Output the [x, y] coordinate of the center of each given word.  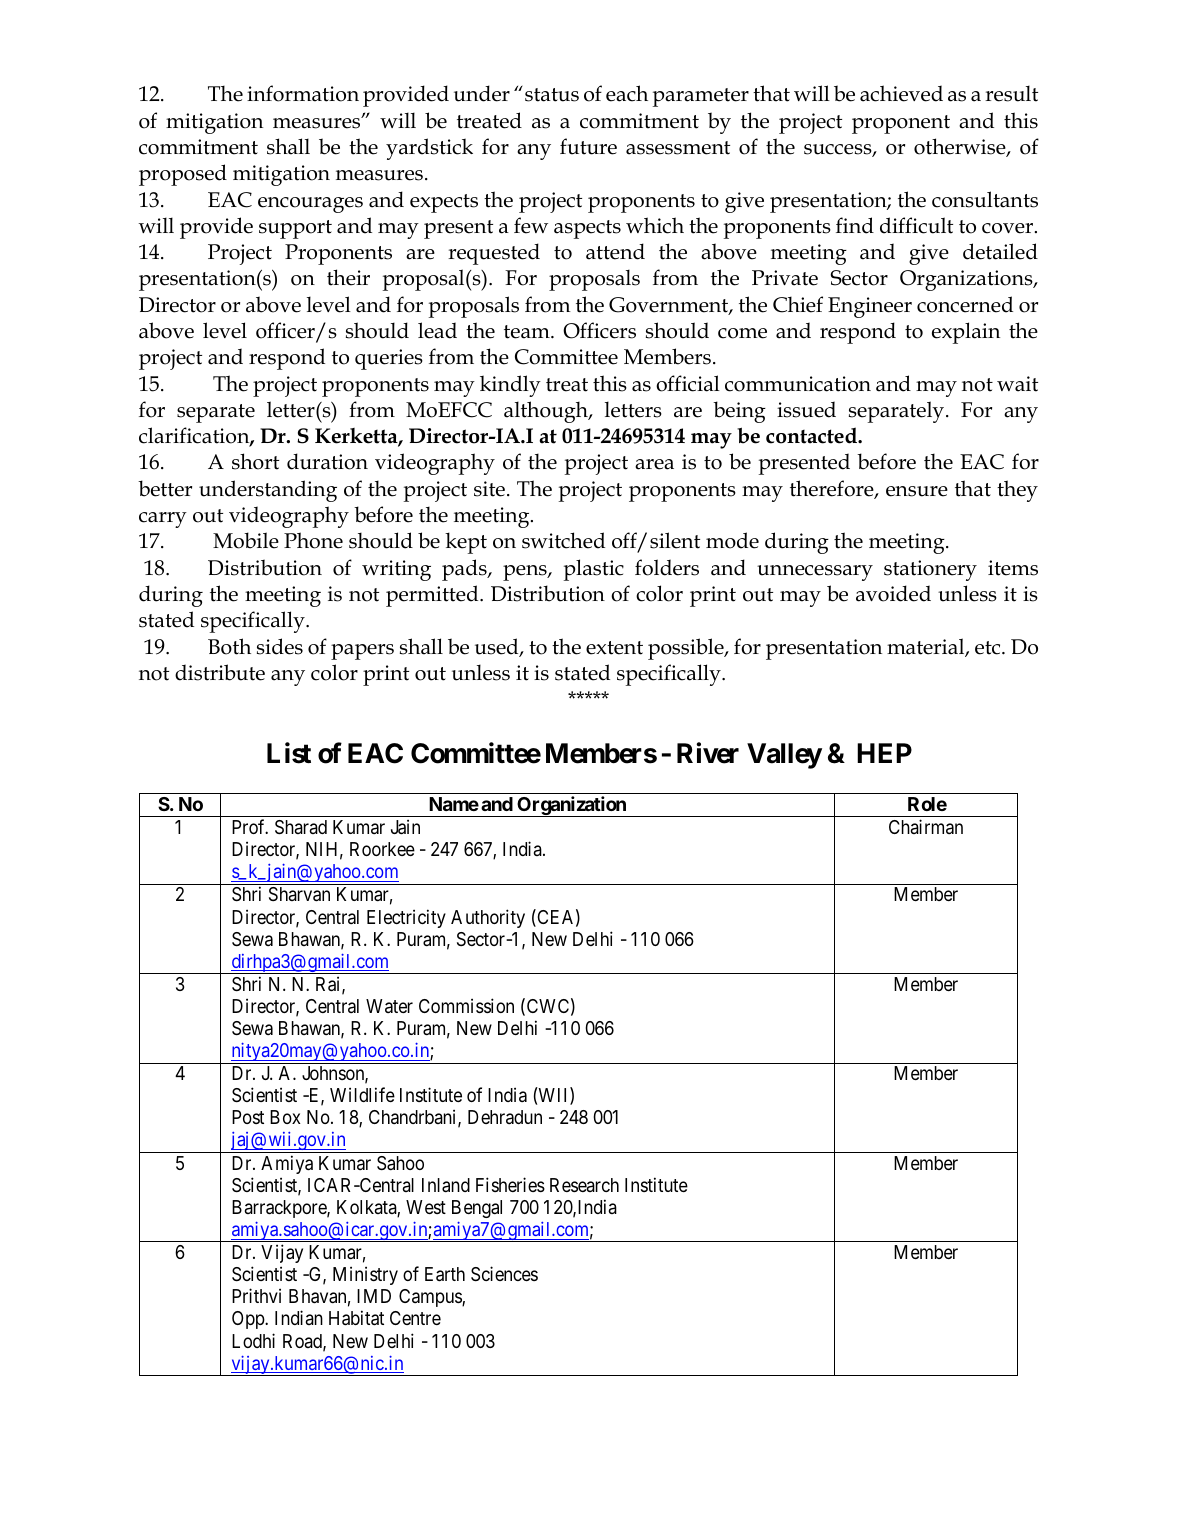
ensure [917, 491]
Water [389, 1006]
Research [584, 1185]
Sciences [504, 1273]
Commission [466, 1005]
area [654, 464]
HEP [884, 753]
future [588, 146]
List [289, 753]
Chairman [926, 826]
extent [614, 648]
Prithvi [256, 1295]
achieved [901, 93]
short [255, 461]
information [303, 93]
